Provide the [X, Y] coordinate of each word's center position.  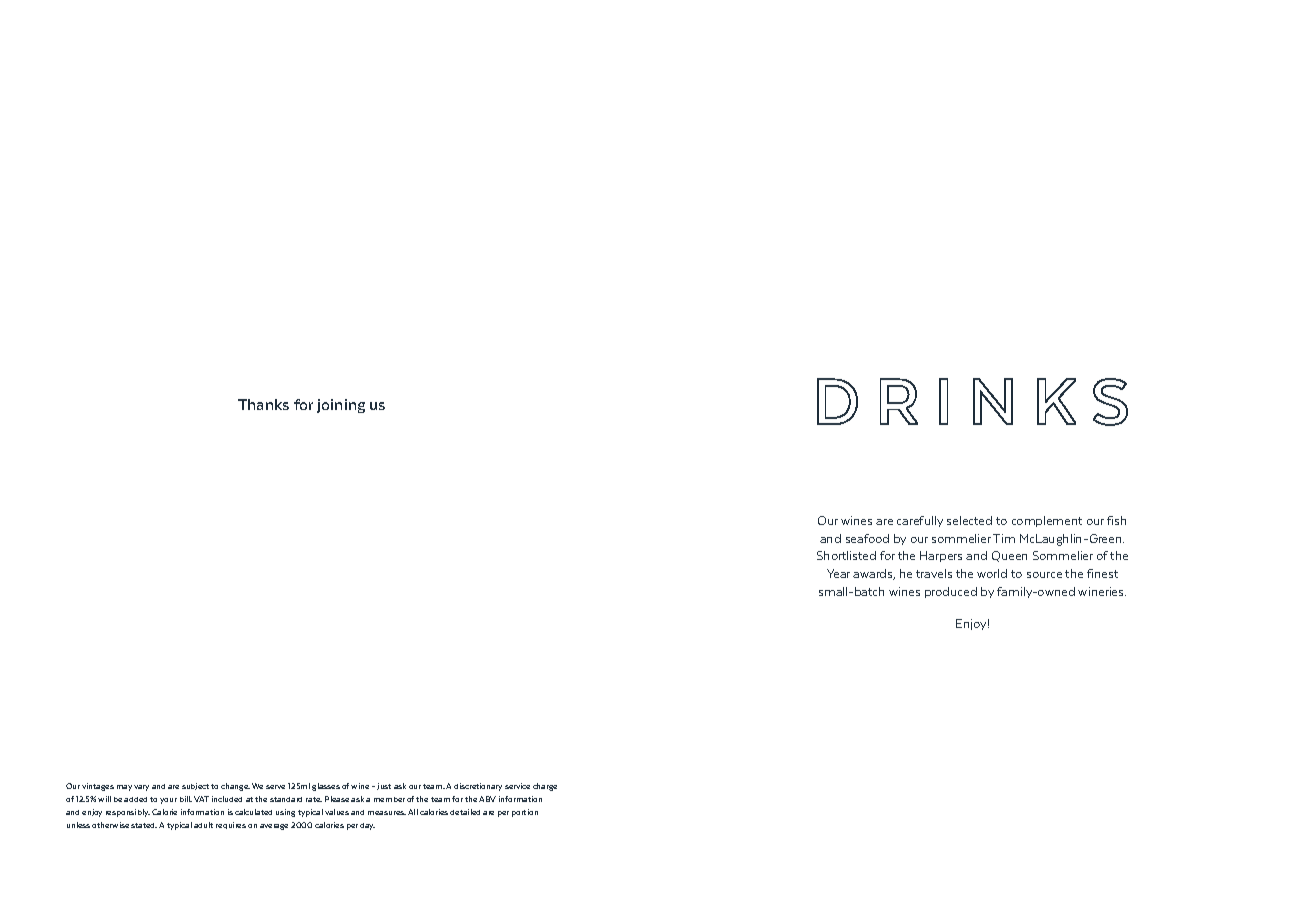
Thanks [263, 404]
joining [341, 406]
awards [874, 574]
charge [545, 787]
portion [525, 813]
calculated [253, 812]
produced [951, 592]
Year [838, 573]
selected [969, 520]
